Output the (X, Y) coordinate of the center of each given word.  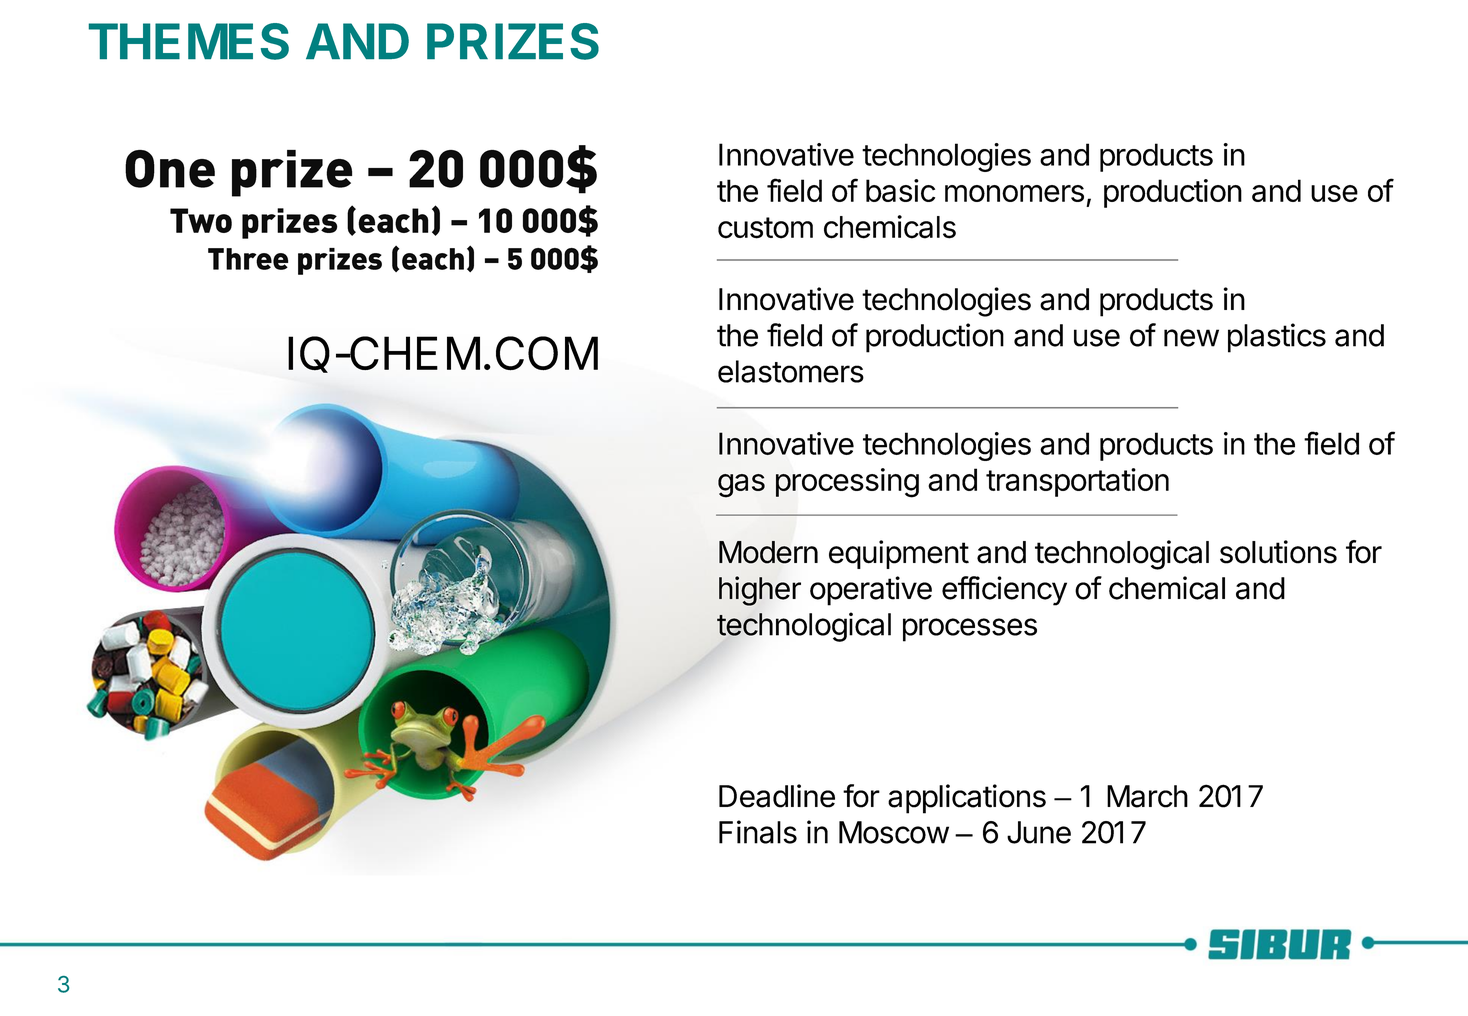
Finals (758, 832)
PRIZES (513, 41)
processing (847, 483)
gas (741, 486)
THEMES (189, 41)
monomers (1014, 193)
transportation (1077, 482)
